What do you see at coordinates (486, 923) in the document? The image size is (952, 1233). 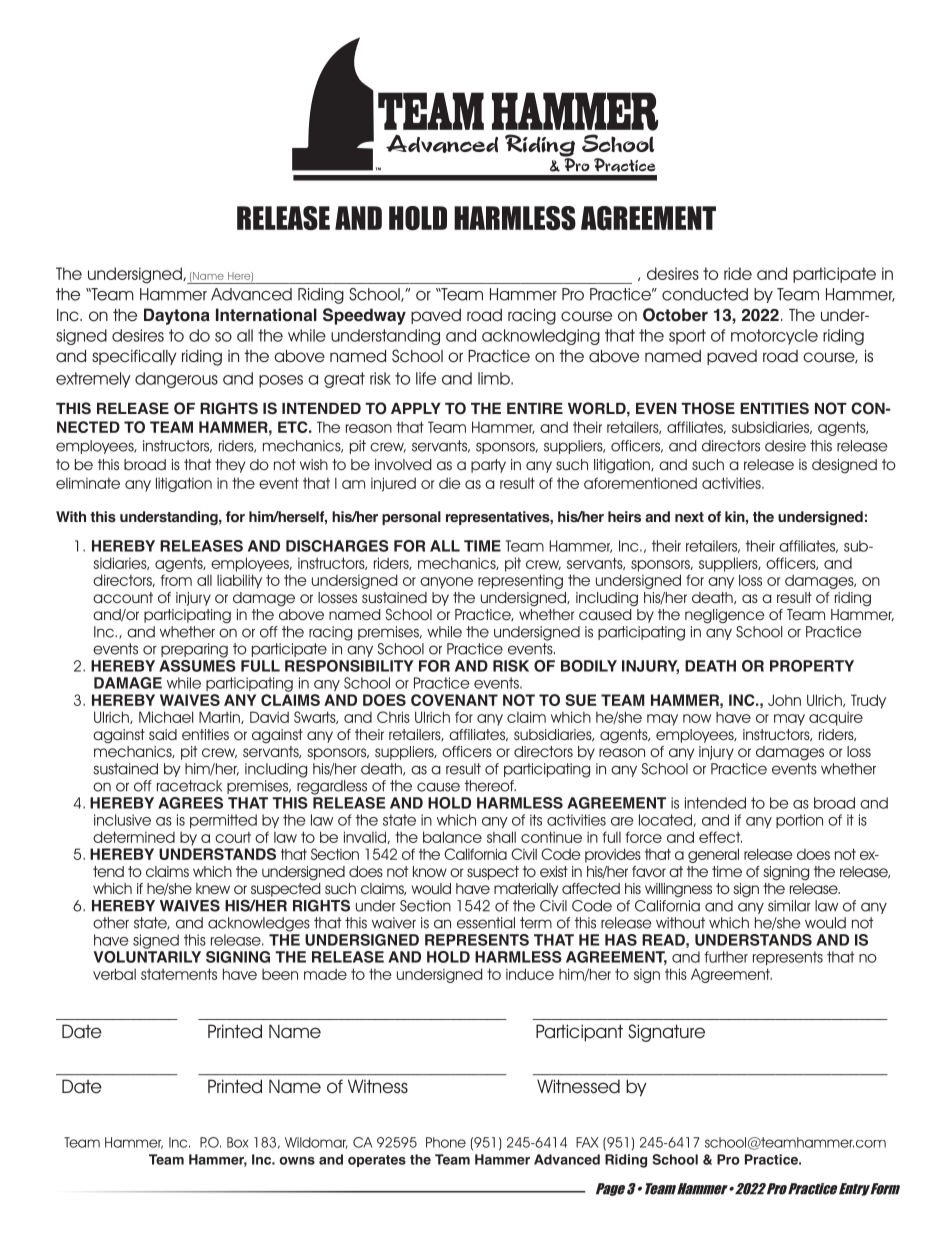 I see `essential` at bounding box center [486, 923].
